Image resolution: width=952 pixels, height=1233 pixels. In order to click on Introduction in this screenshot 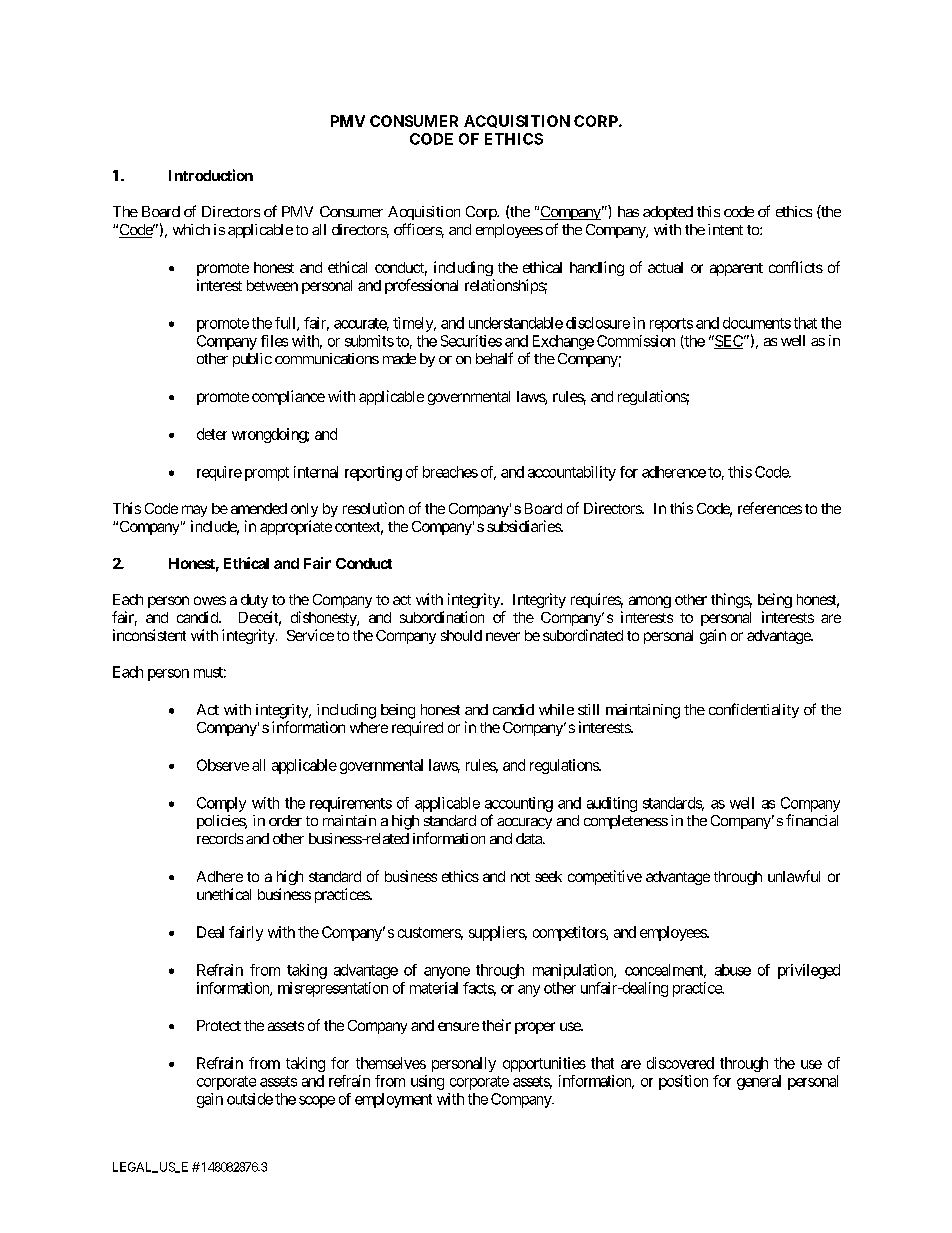, I will do `click(211, 175)`.
